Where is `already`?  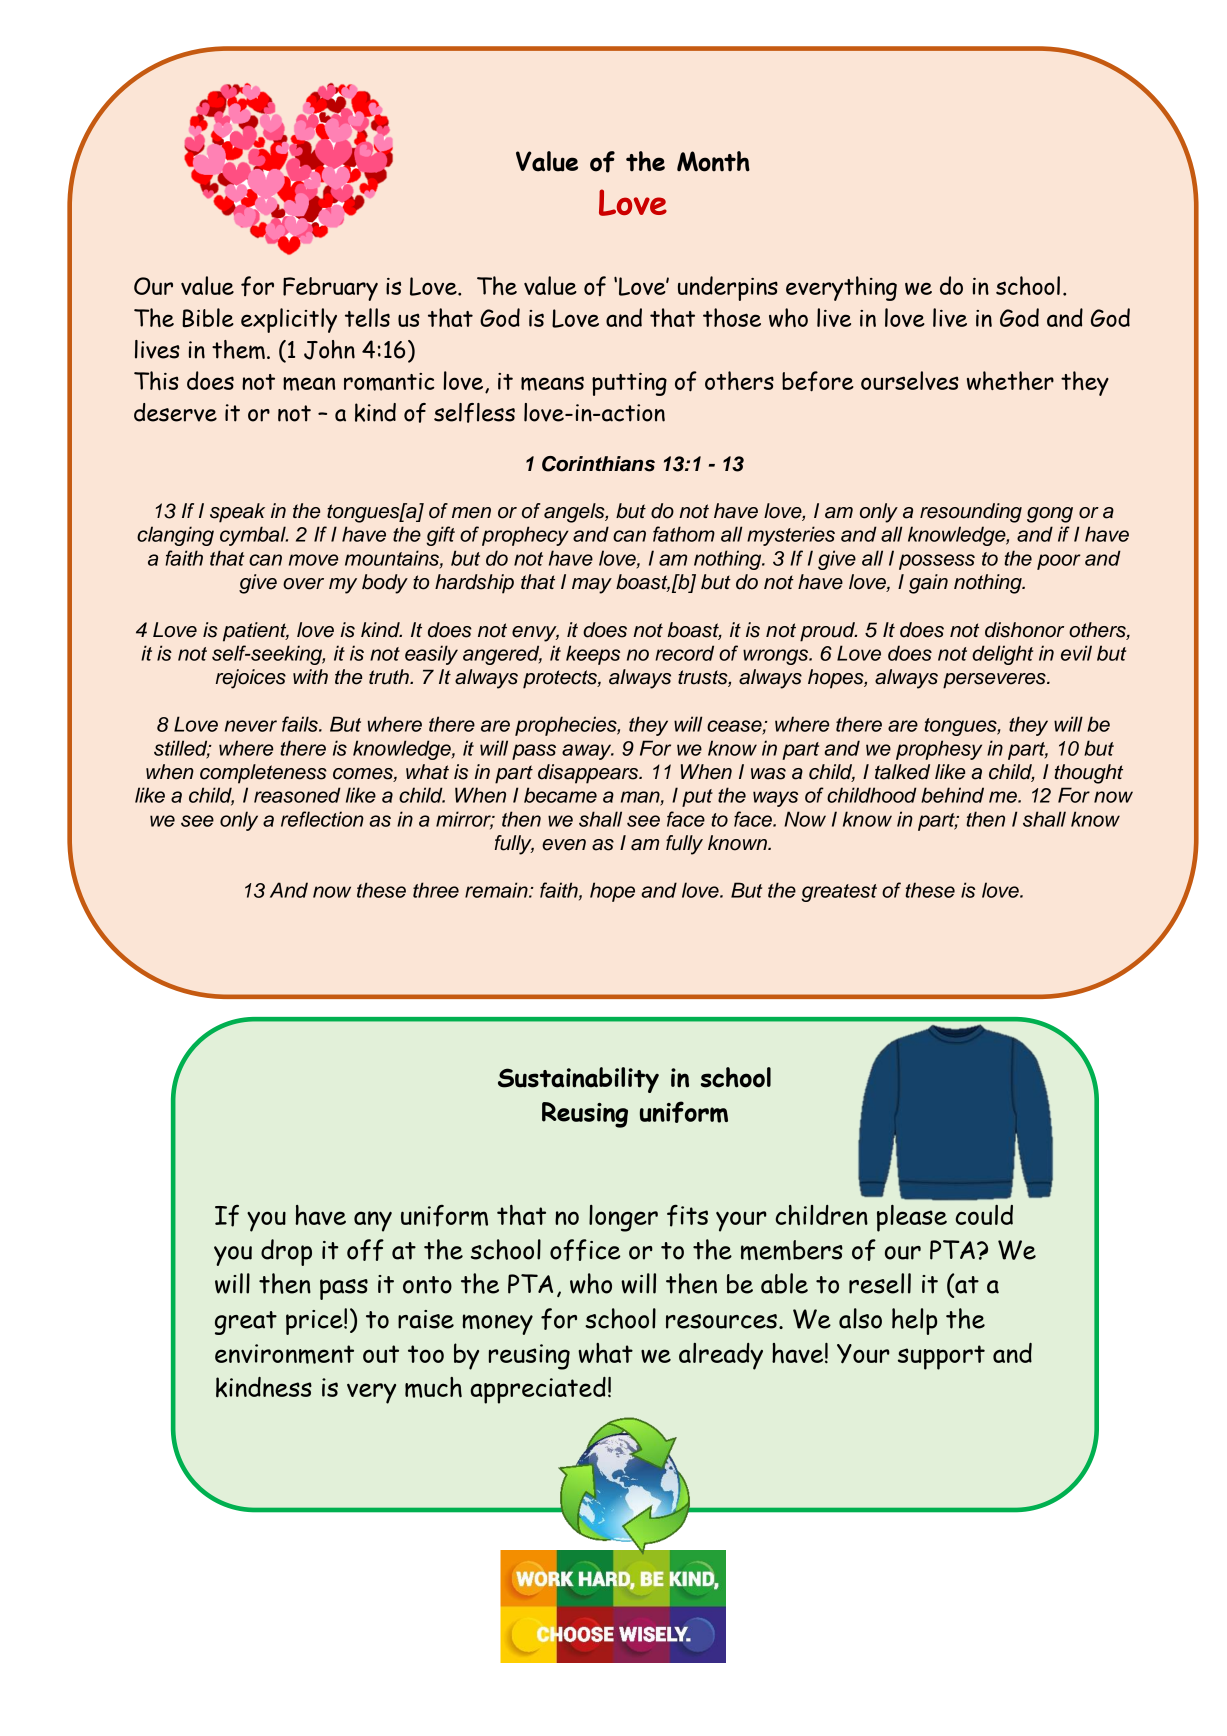
already is located at coordinates (721, 1356).
